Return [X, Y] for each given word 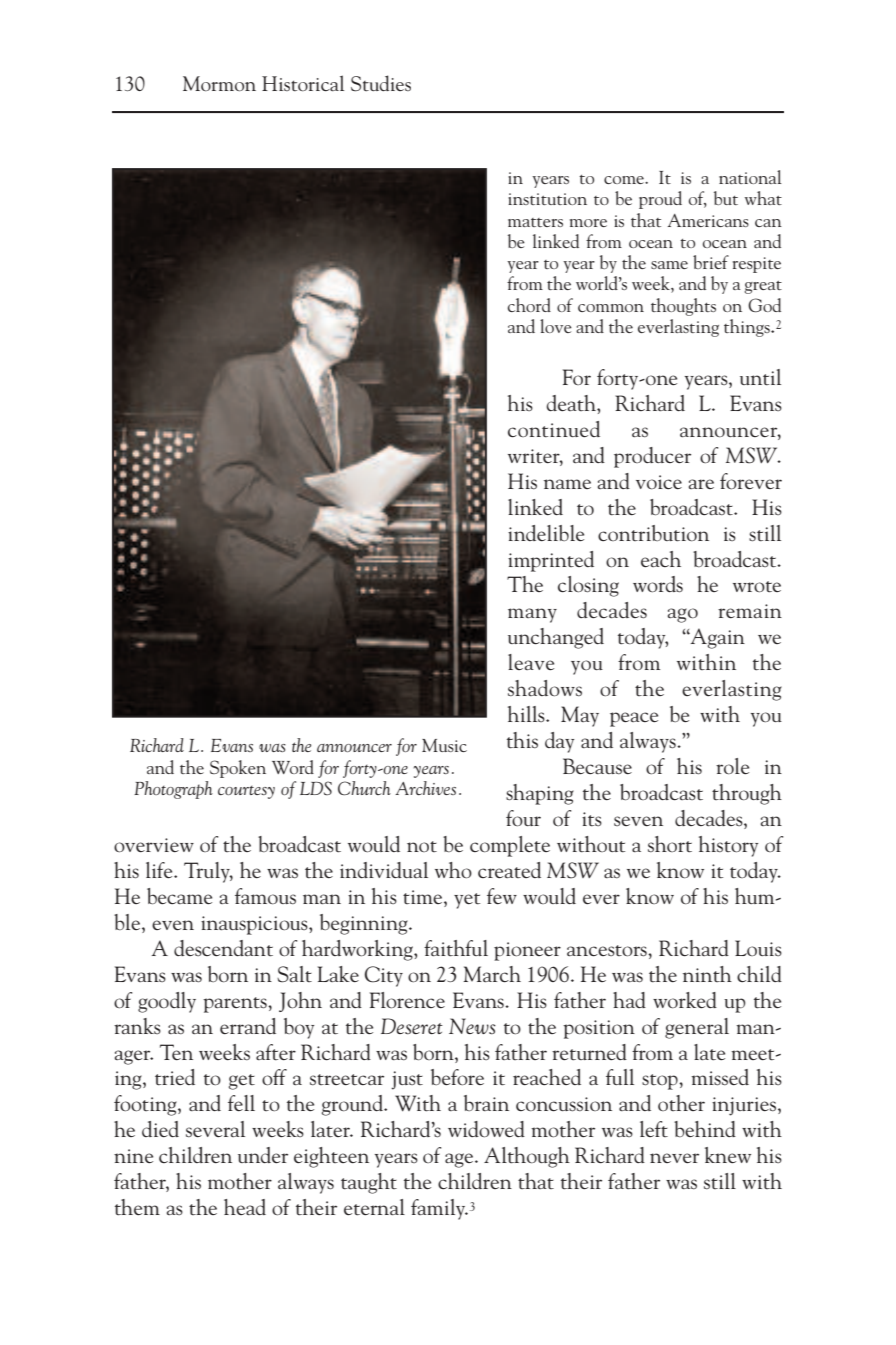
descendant [223, 948]
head [245, 1207]
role [732, 766]
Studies [381, 83]
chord [529, 305]
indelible [546, 533]
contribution [653, 533]
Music [444, 745]
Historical [303, 83]
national [750, 177]
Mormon [219, 84]
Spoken [238, 769]
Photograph [173, 790]
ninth [707, 974]
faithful [456, 948]
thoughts [683, 307]
